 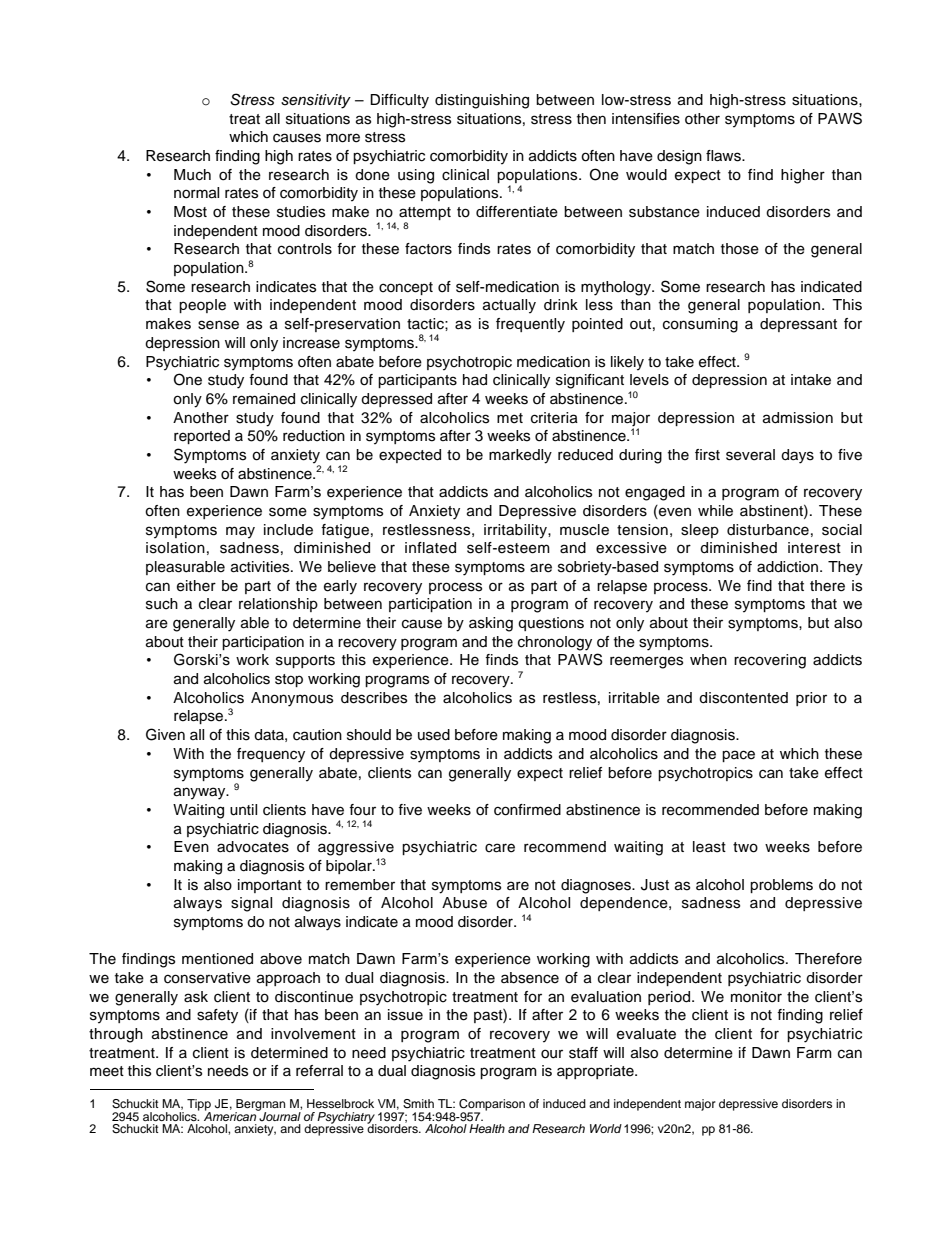 I want to click on flaws, so click(x=724, y=156).
